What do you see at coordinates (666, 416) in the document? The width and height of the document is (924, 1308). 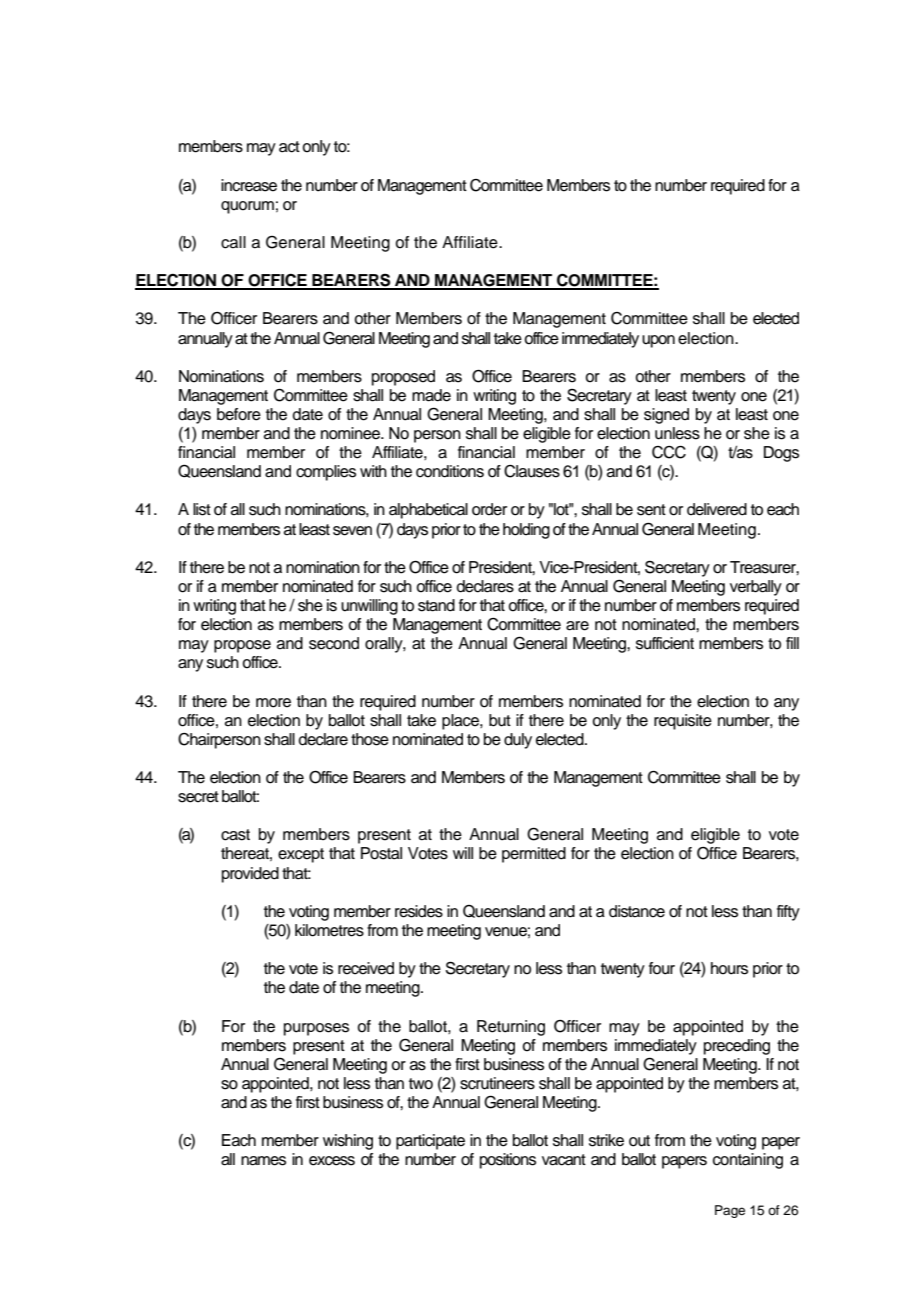 I see `signed` at bounding box center [666, 416].
